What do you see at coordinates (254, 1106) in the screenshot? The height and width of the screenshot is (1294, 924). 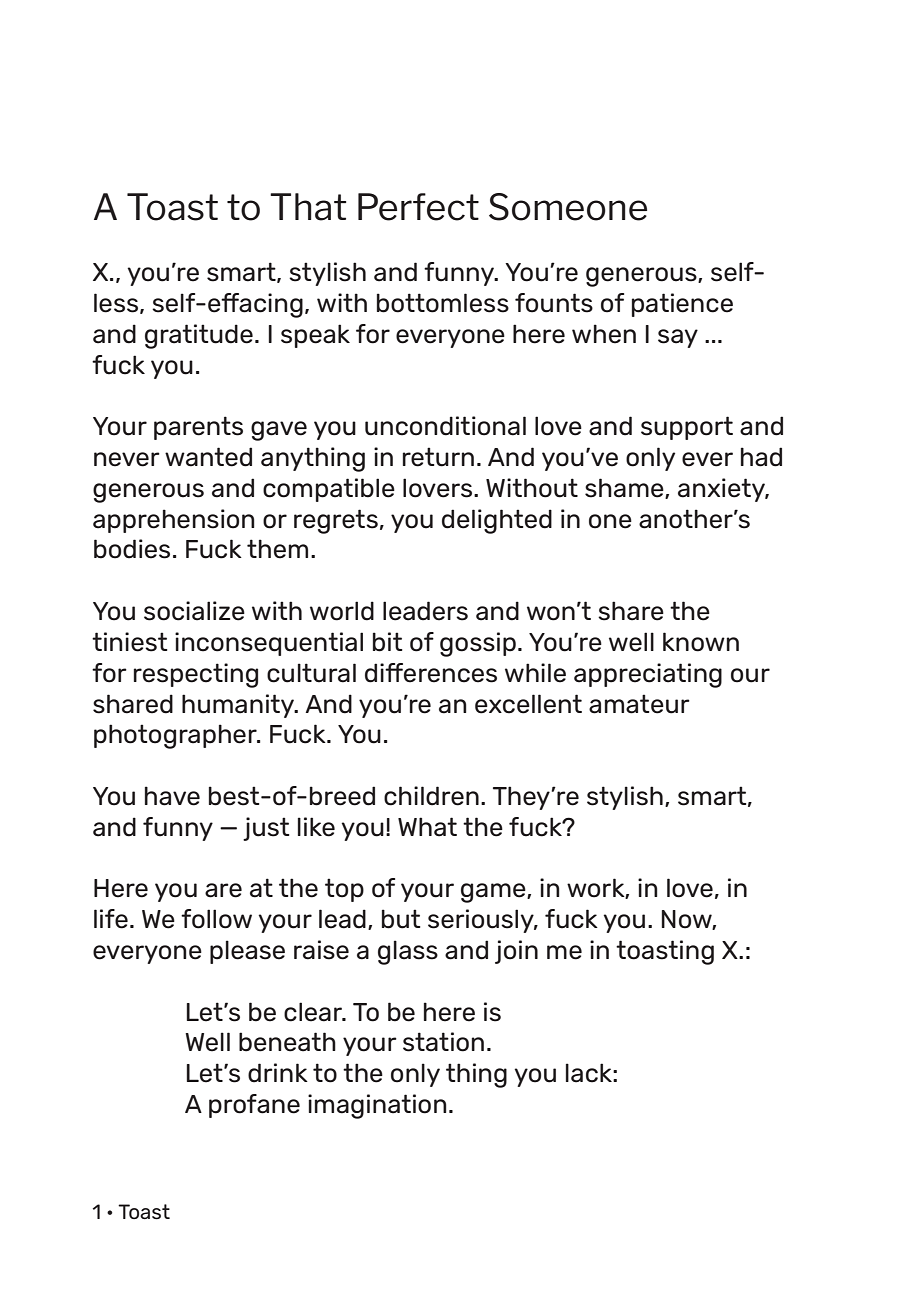 I see `profane` at bounding box center [254, 1106].
